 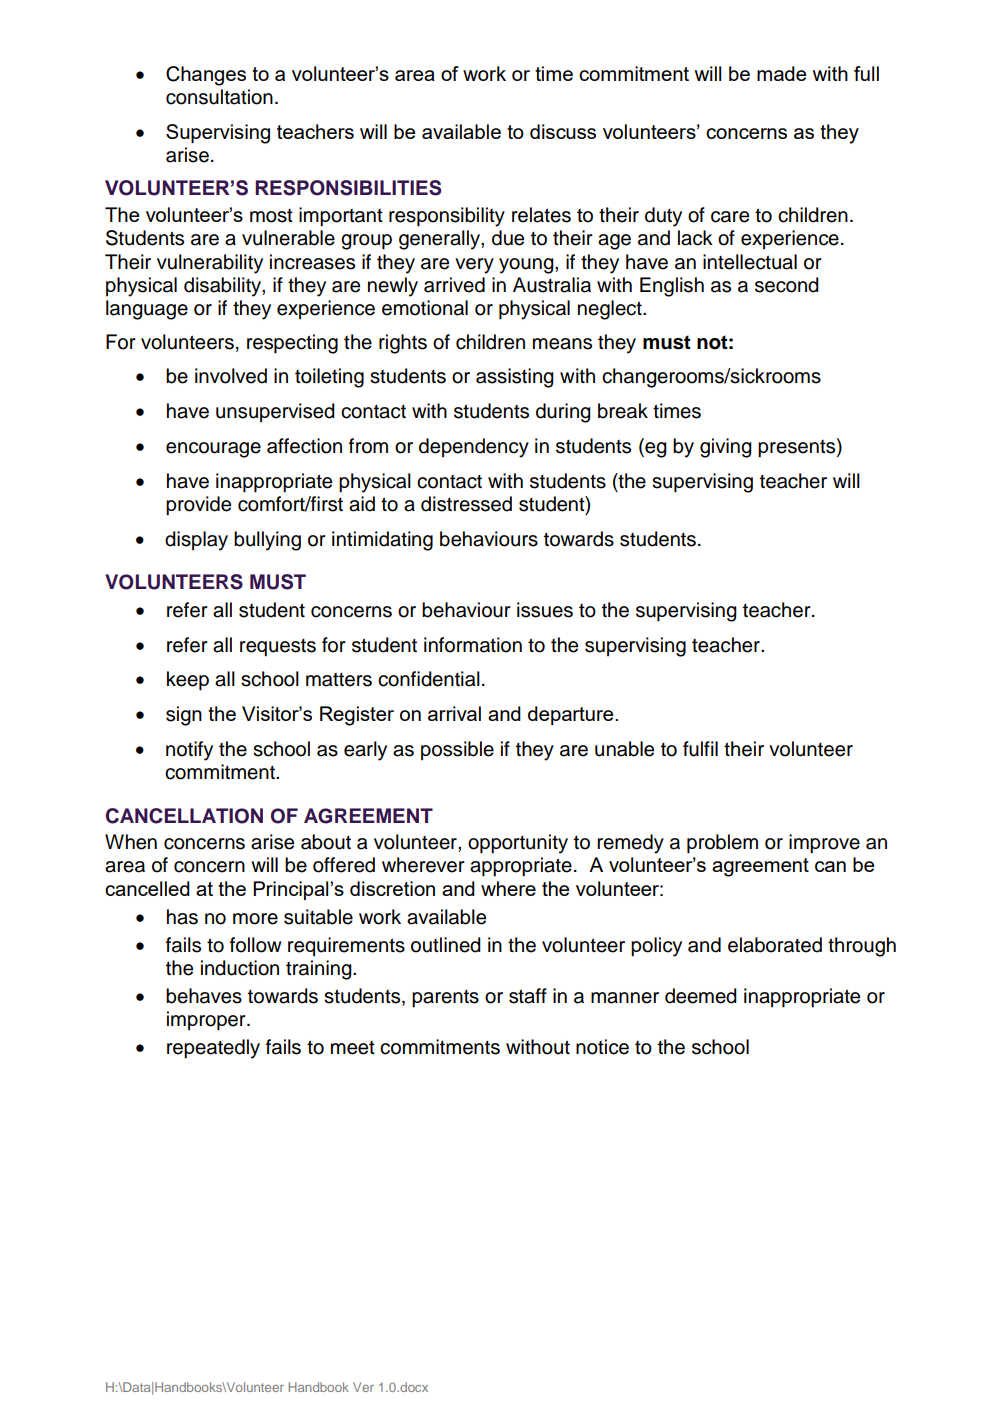 What do you see at coordinates (207, 1021) in the image?
I see `improper` at bounding box center [207, 1021].
